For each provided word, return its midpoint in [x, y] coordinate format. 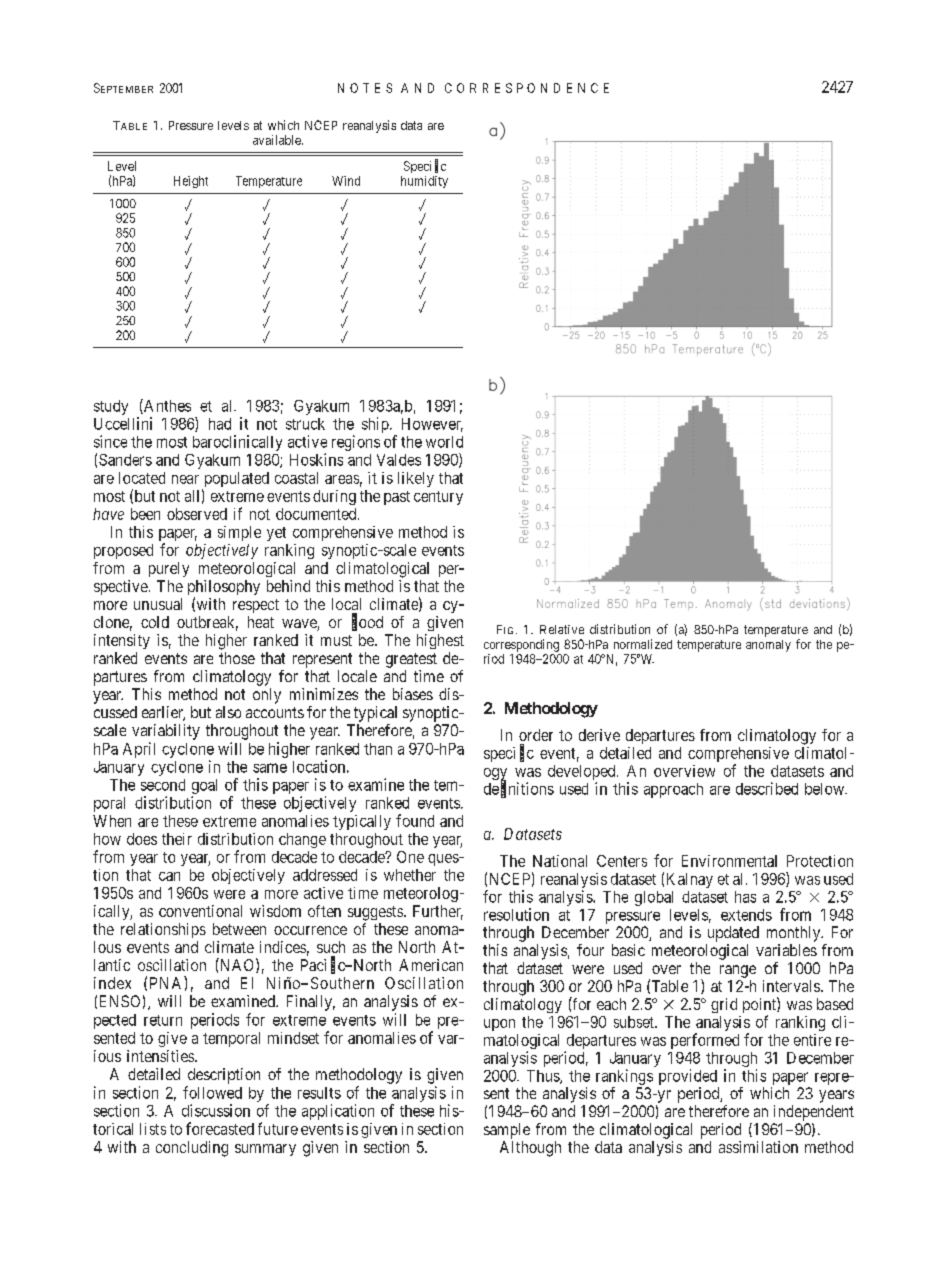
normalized [643, 644]
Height [191, 182]
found [415, 820]
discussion [216, 1110]
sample [507, 1131]
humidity [424, 182]
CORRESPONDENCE [527, 88]
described [767, 788]
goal [204, 788]
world [444, 442]
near [185, 479]
